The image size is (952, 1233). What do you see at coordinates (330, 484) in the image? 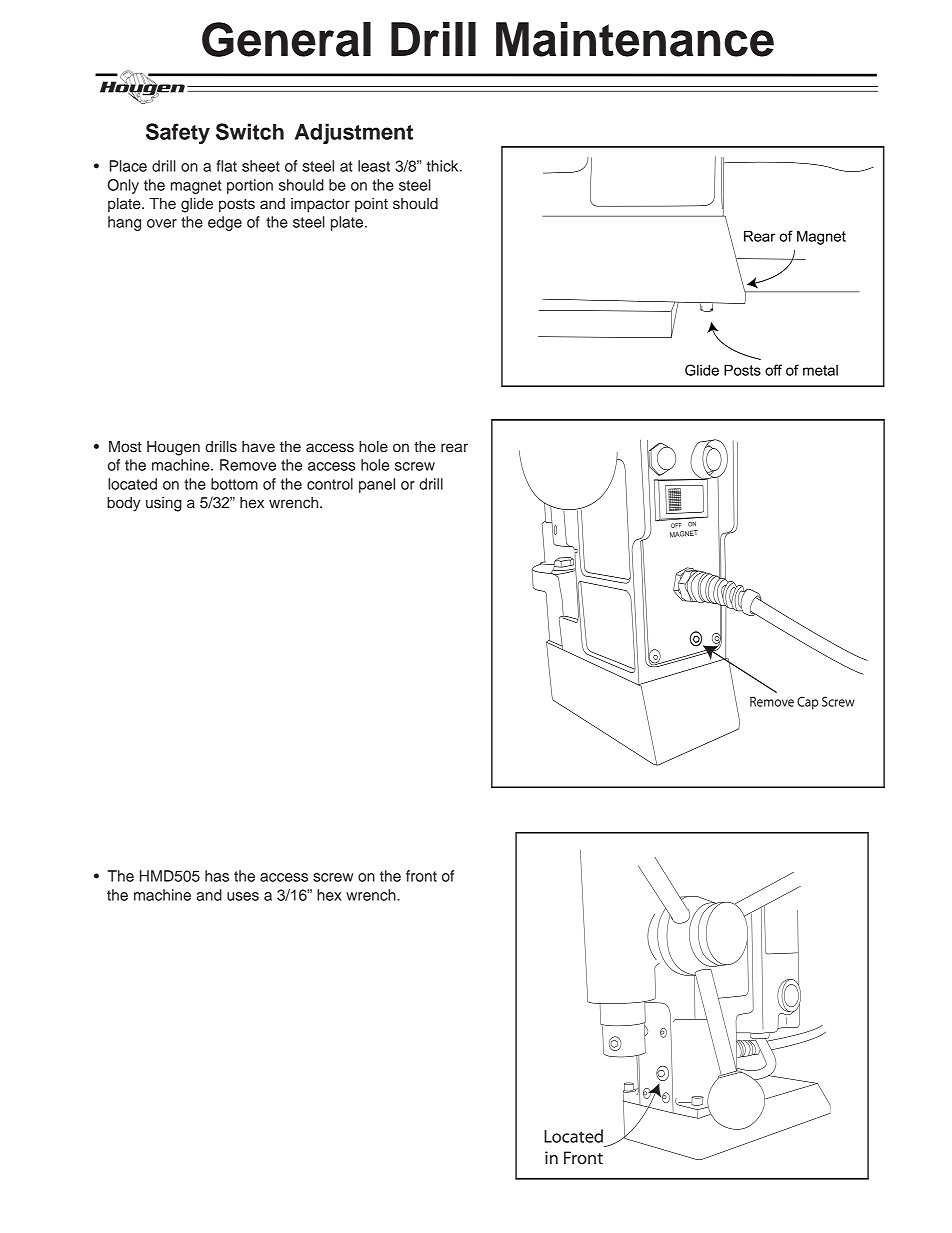
I see `control` at bounding box center [330, 484].
